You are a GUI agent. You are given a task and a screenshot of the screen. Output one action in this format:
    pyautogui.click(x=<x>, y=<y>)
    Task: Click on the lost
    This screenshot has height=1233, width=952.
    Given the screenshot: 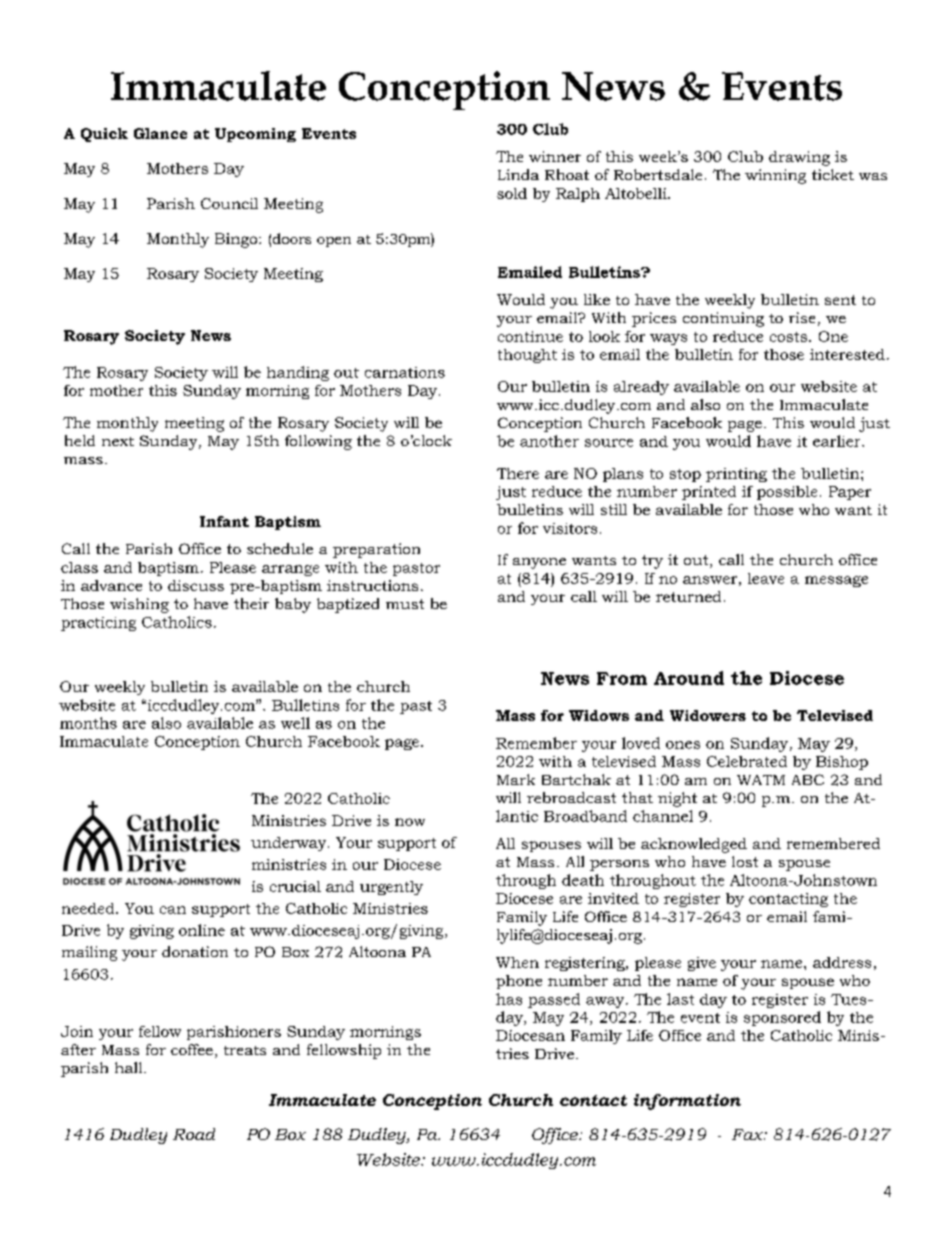 What is the action you would take?
    pyautogui.click(x=745, y=861)
